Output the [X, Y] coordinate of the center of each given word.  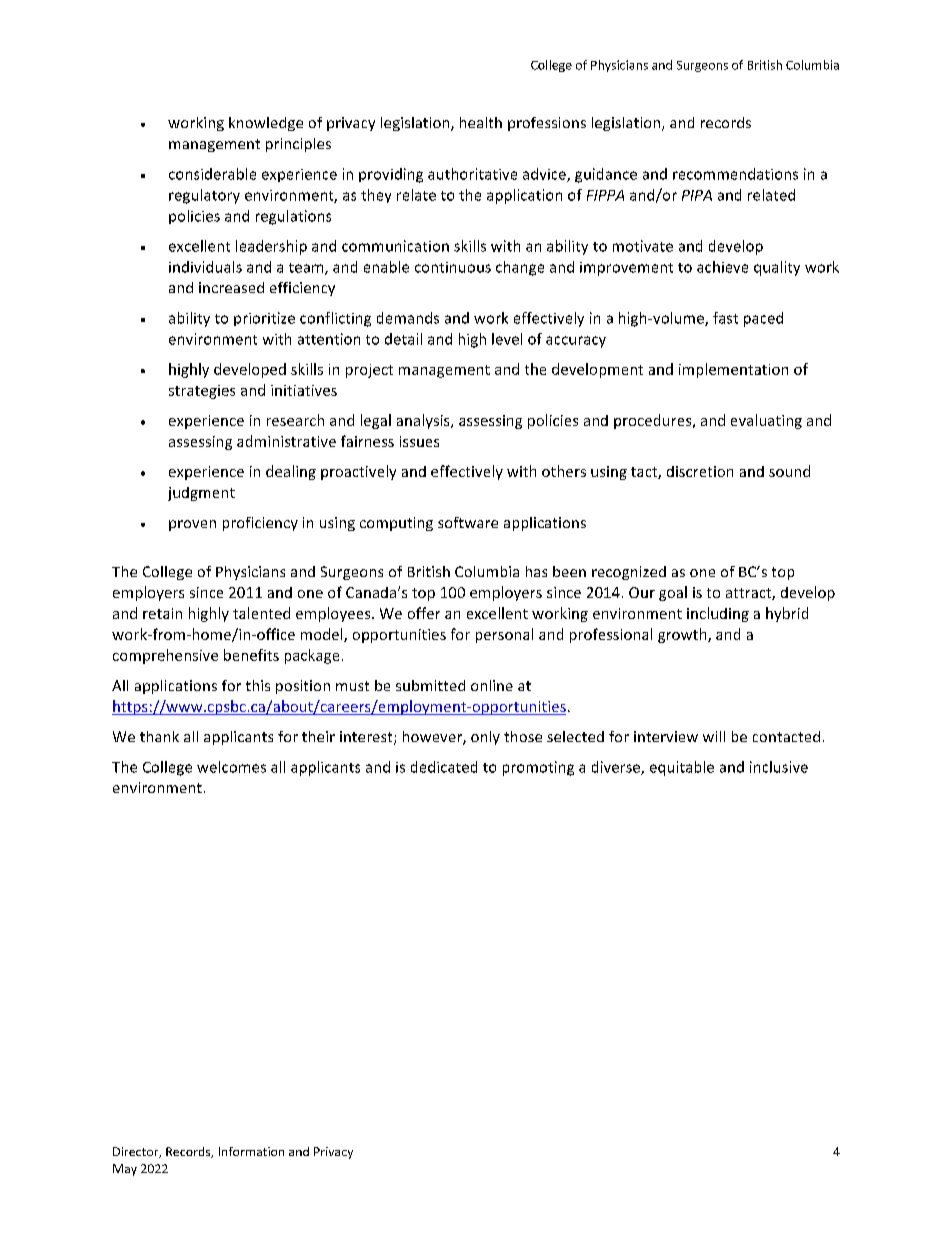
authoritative [472, 174]
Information [251, 1151]
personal [504, 635]
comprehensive [165, 656]
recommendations [735, 174]
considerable [212, 174]
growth [683, 635]
